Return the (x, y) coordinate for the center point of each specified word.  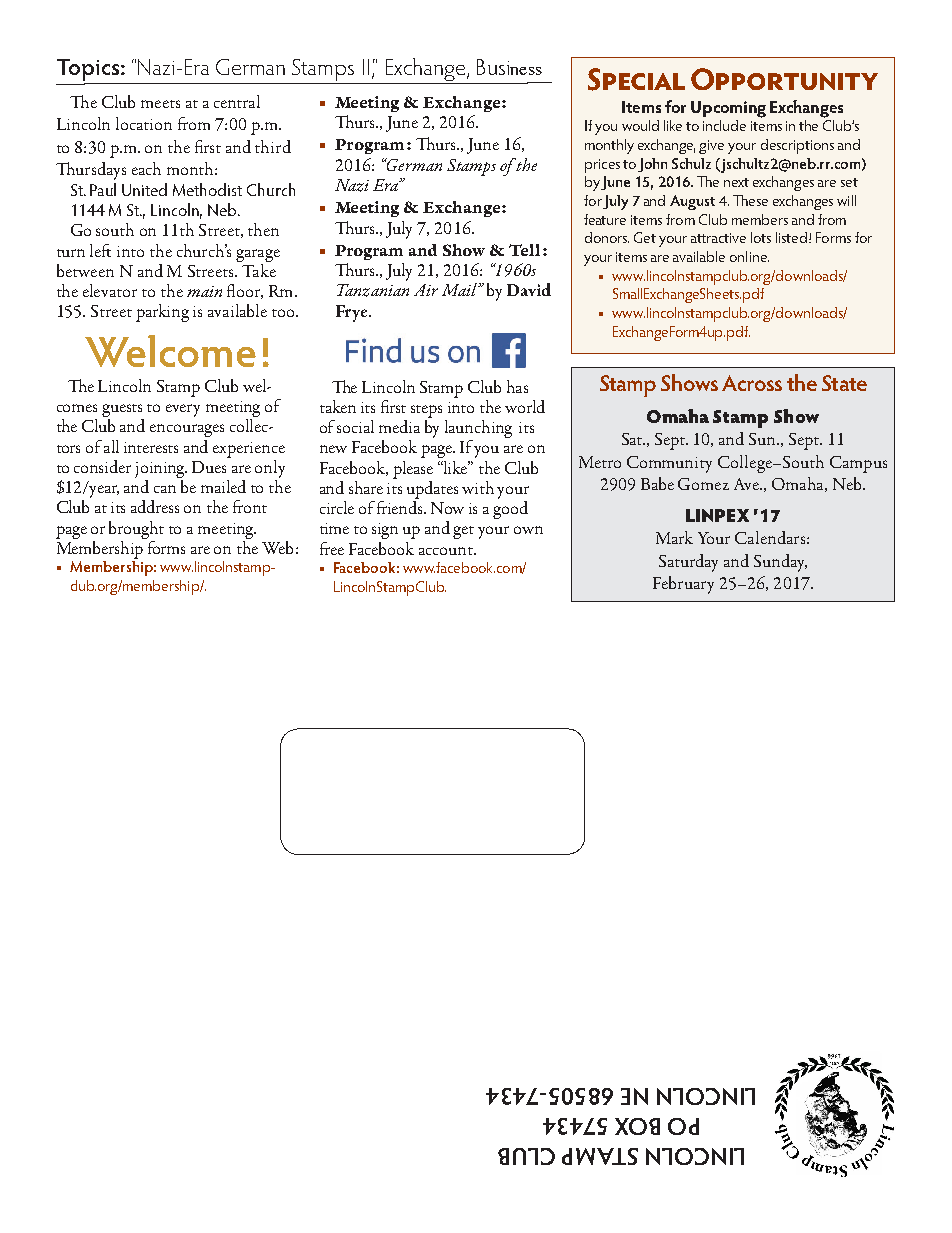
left (100, 250)
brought (136, 530)
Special (636, 79)
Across (752, 383)
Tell (524, 250)
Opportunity (784, 79)
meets (160, 104)
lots (761, 237)
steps (426, 411)
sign (385, 531)
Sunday (780, 563)
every (183, 410)
